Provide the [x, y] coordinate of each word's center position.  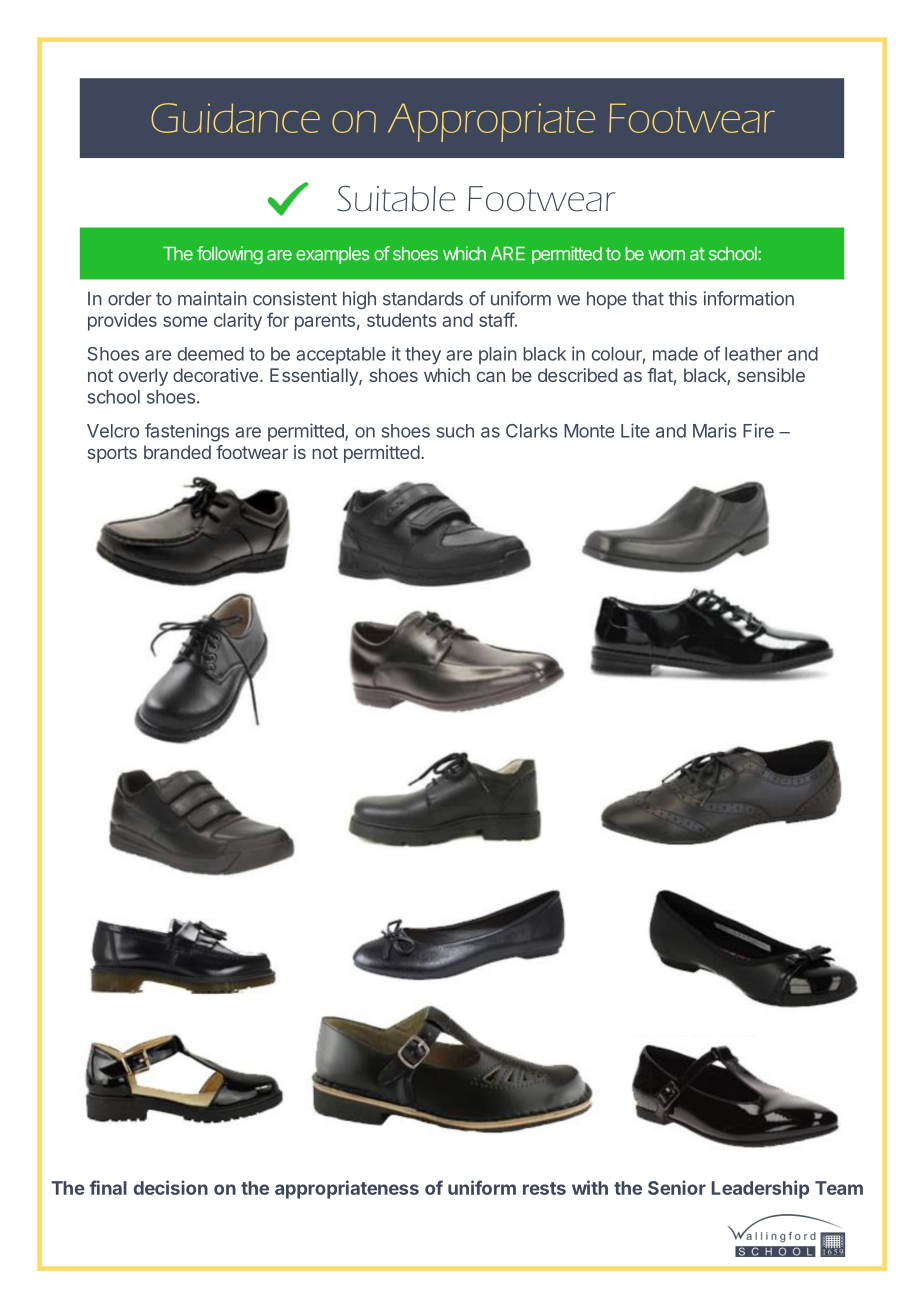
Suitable [396, 199]
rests [544, 1188]
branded [177, 452]
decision [171, 1187]
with [590, 1187]
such [455, 431]
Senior [677, 1187]
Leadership [760, 1189]
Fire [758, 430]
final [108, 1187]
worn [666, 255]
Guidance [235, 118]
